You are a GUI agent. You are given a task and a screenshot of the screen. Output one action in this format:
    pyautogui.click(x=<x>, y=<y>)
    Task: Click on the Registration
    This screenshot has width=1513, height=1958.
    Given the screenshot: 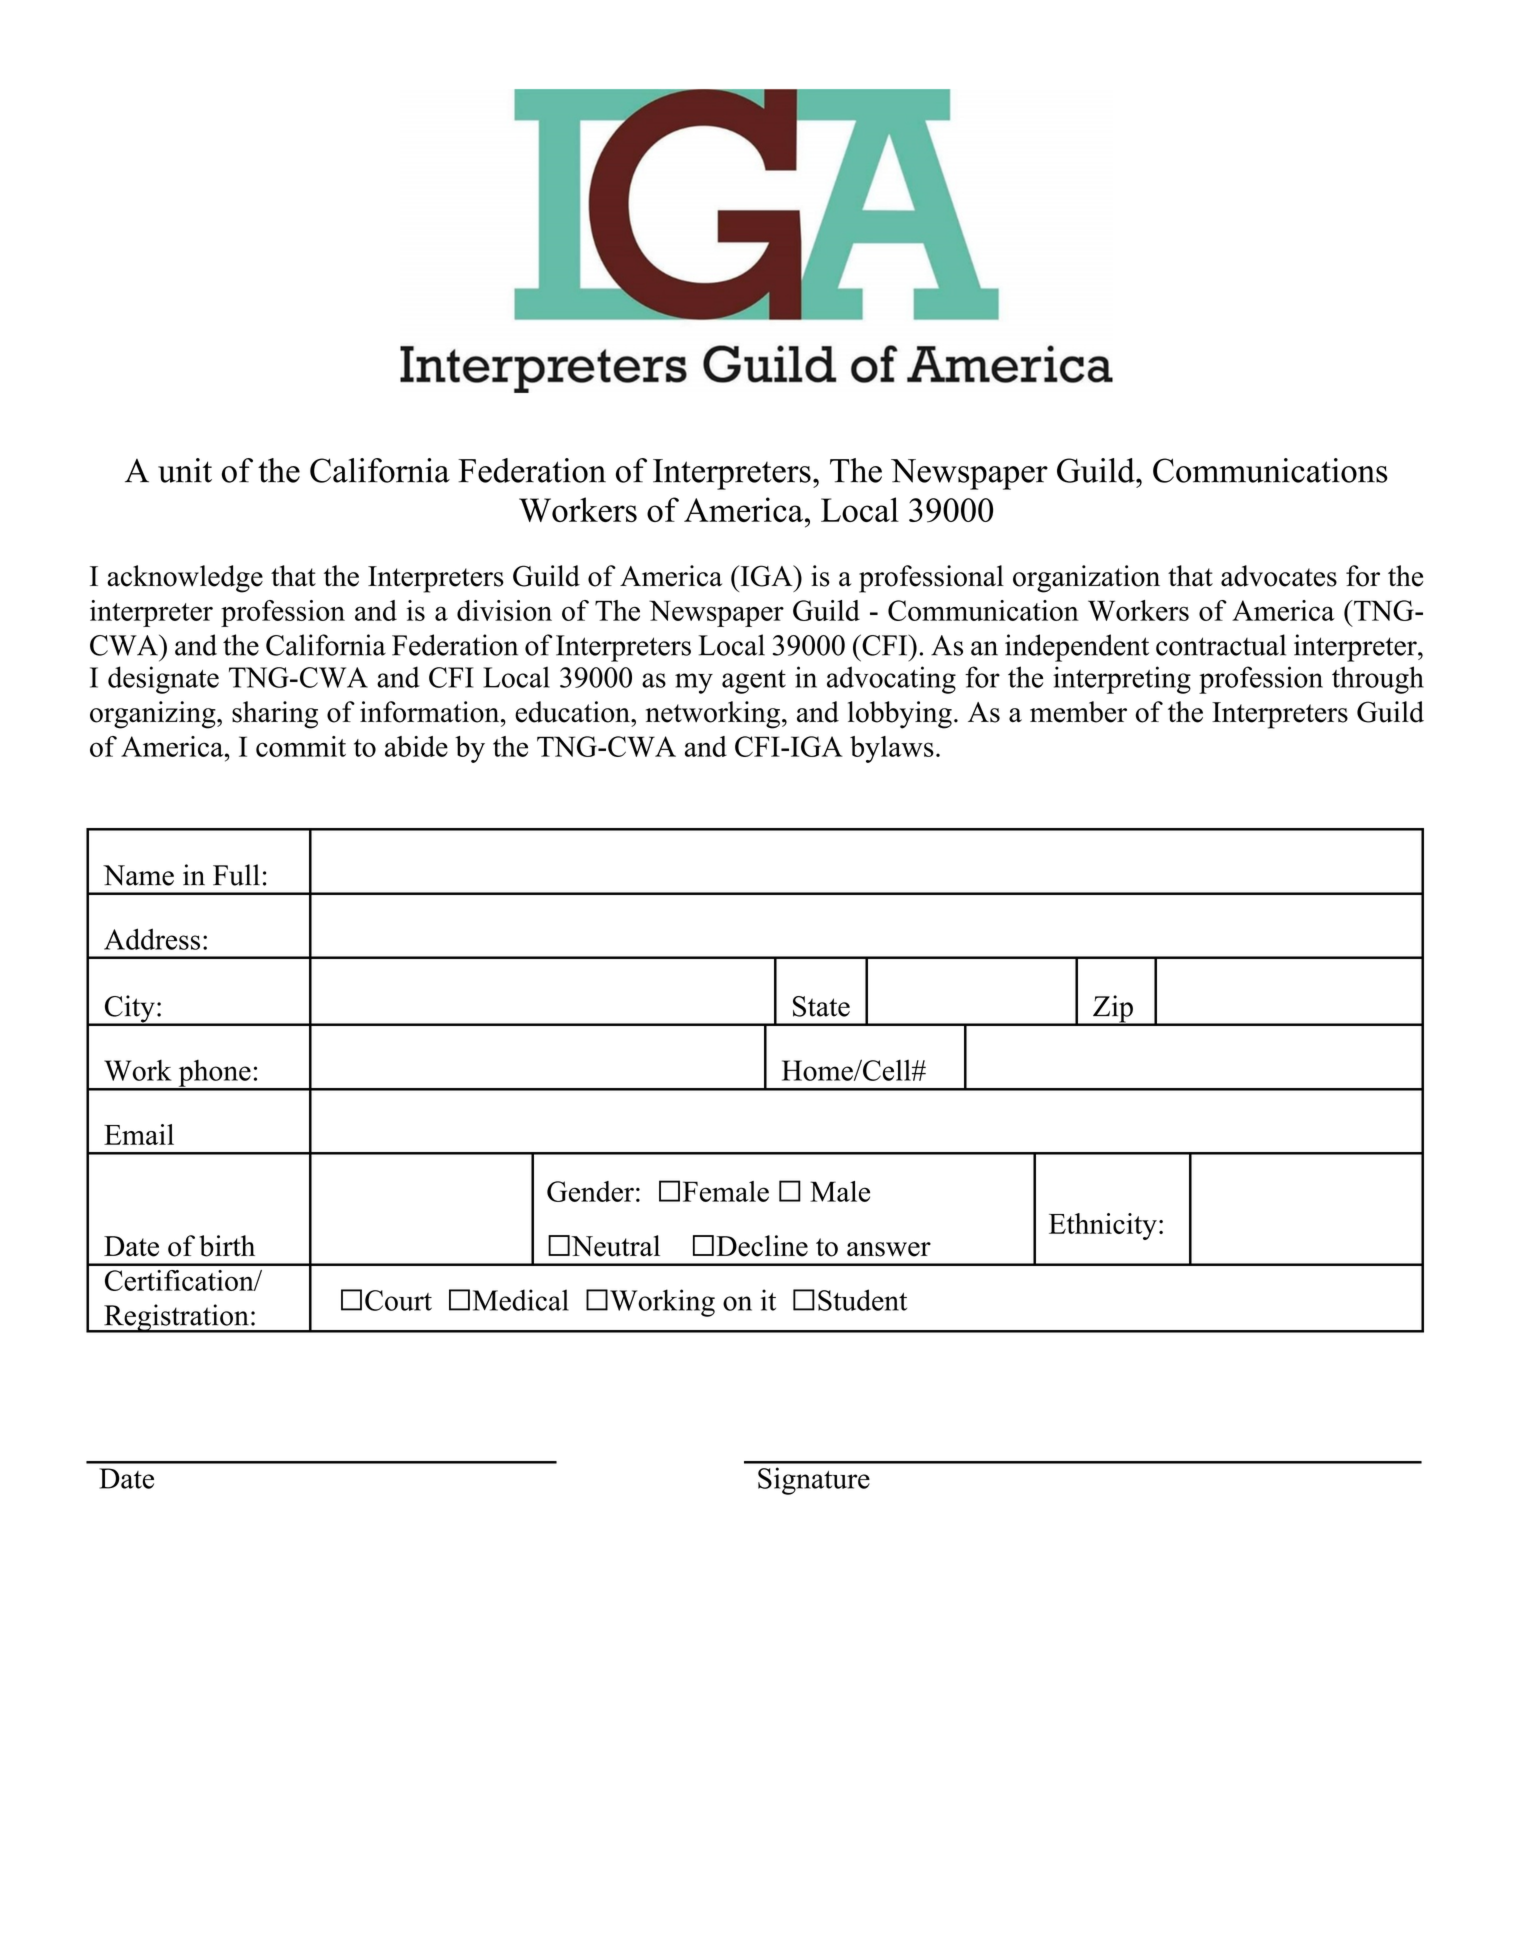 What is the action you would take?
    pyautogui.click(x=176, y=1318)
